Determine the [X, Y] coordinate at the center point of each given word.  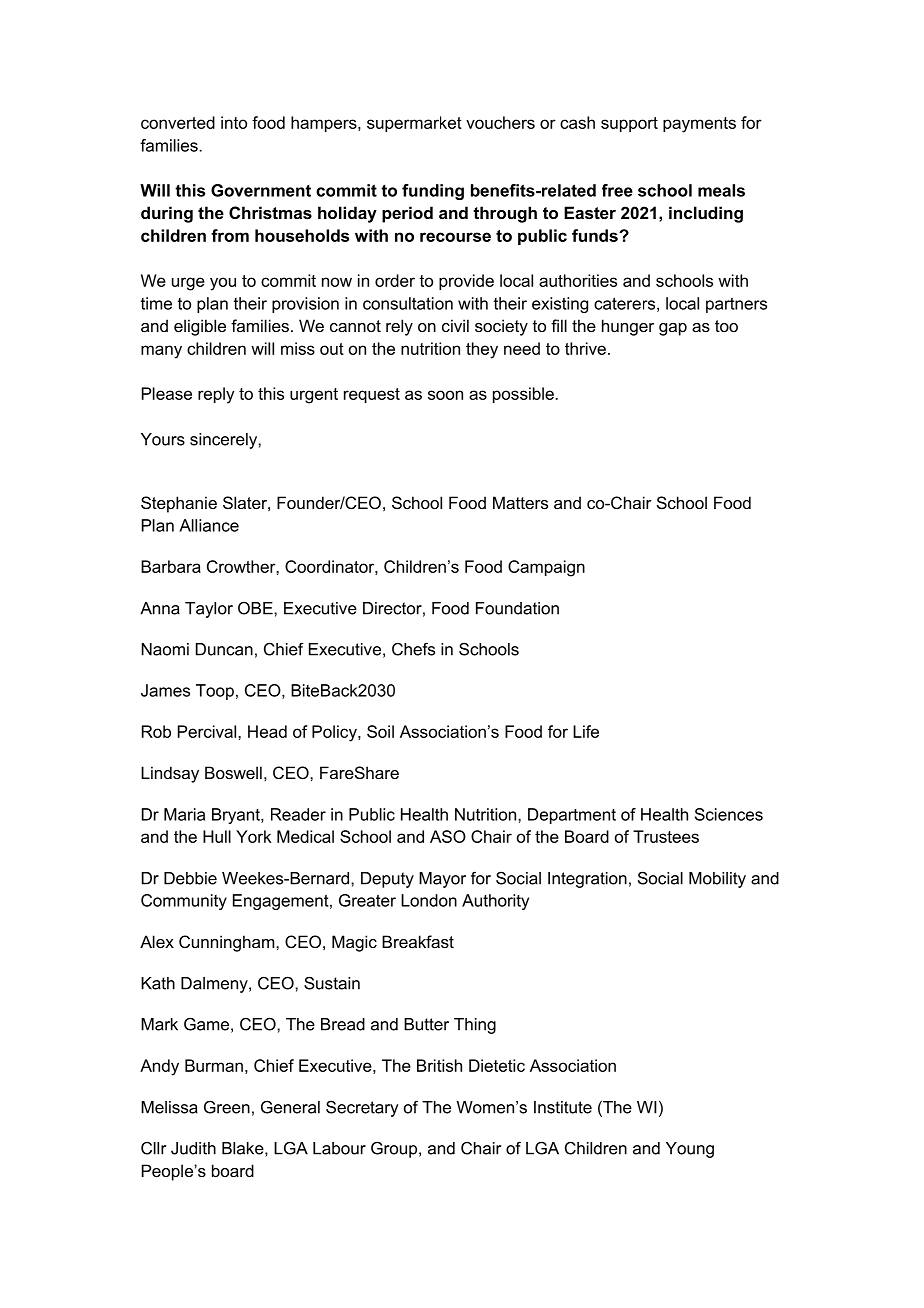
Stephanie [179, 504]
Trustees [666, 836]
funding [433, 192]
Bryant [237, 816]
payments [699, 125]
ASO [448, 836]
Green [227, 1107]
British [439, 1065]
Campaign [546, 568]
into [234, 122]
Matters [520, 502]
